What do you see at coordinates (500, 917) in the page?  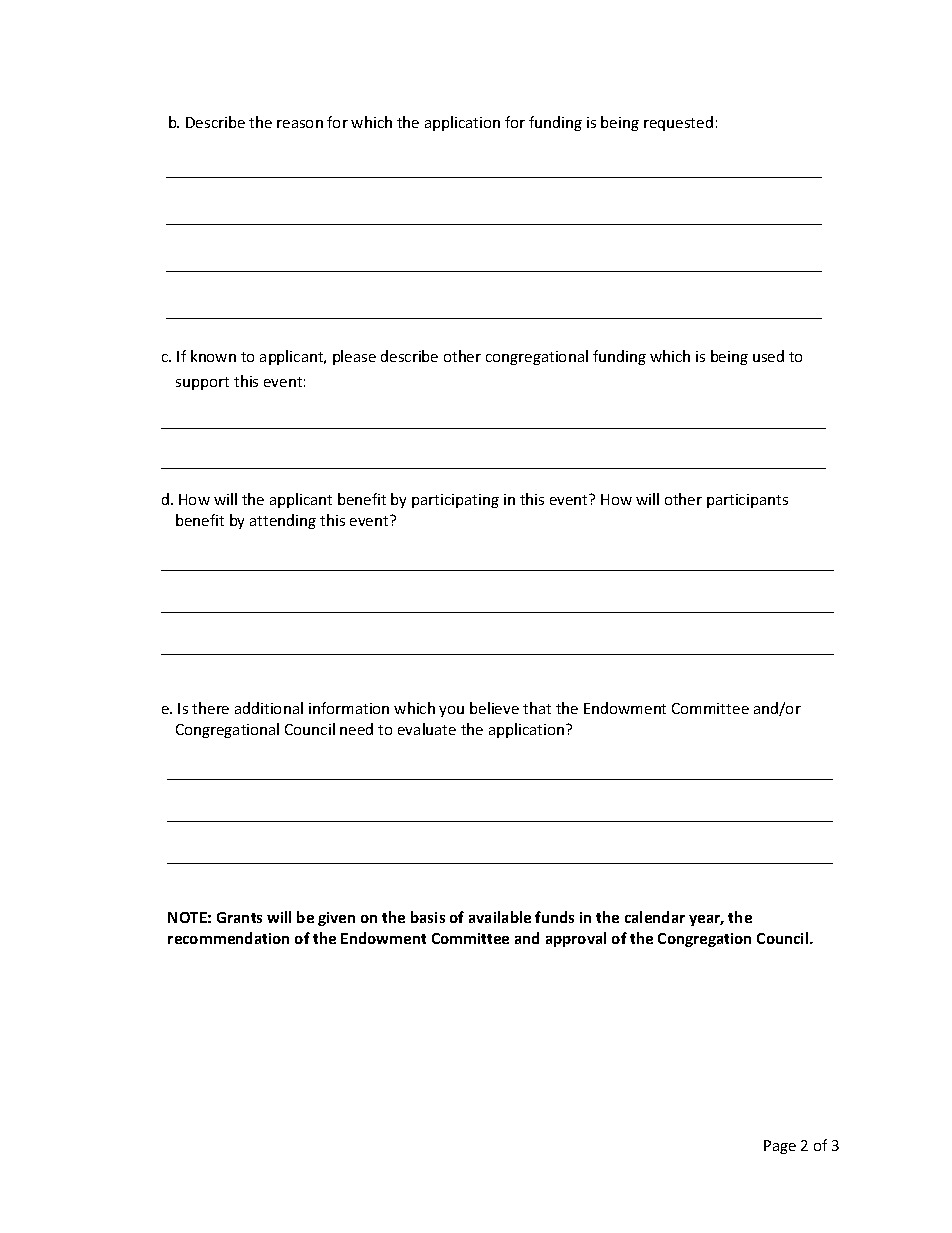 I see `available` at bounding box center [500, 917].
